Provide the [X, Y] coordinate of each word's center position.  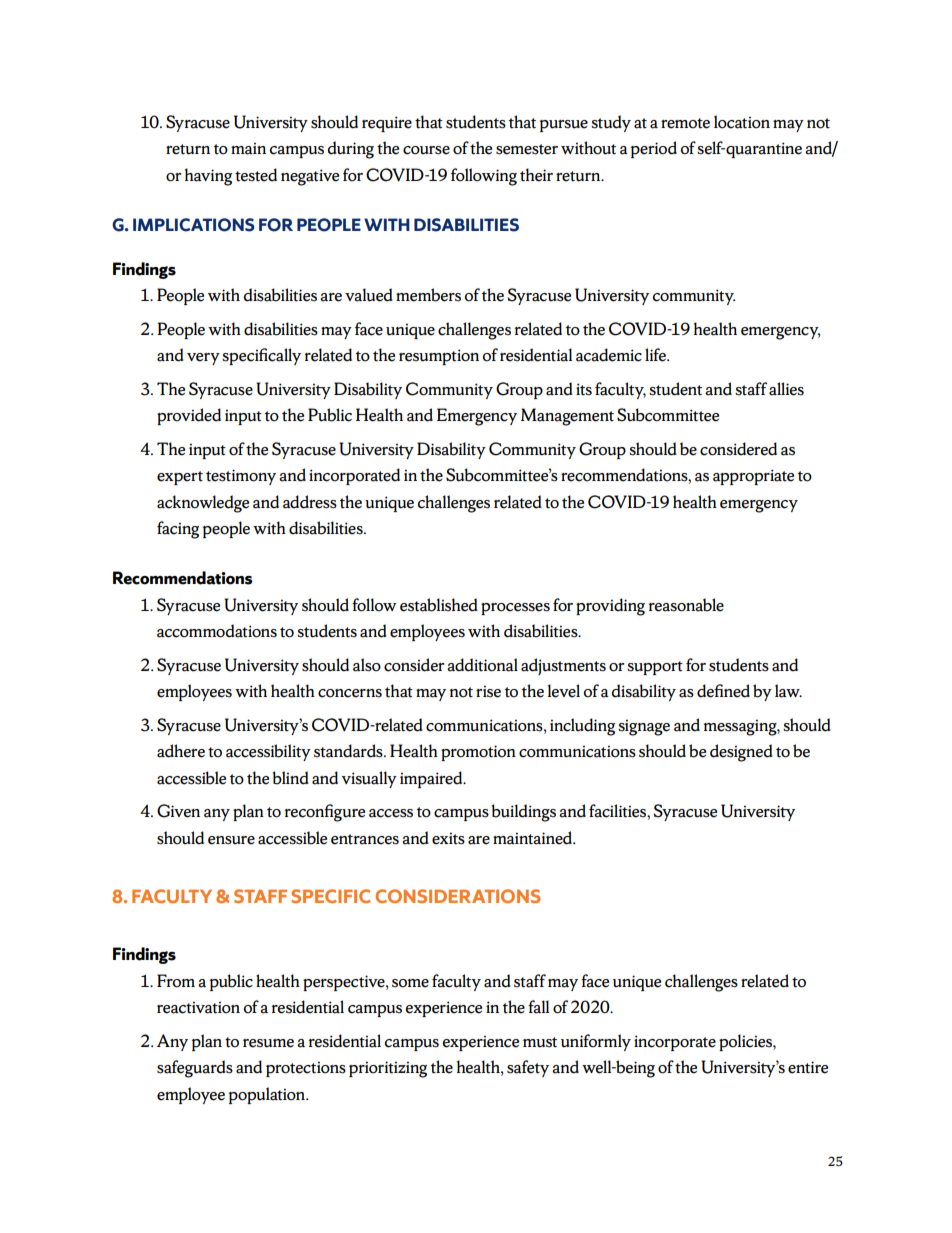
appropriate [753, 477]
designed [741, 753]
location [742, 122]
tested [256, 175]
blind [290, 778]
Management [567, 417]
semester [527, 149]
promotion [478, 753]
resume [268, 1043]
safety [528, 1068]
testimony [241, 477]
